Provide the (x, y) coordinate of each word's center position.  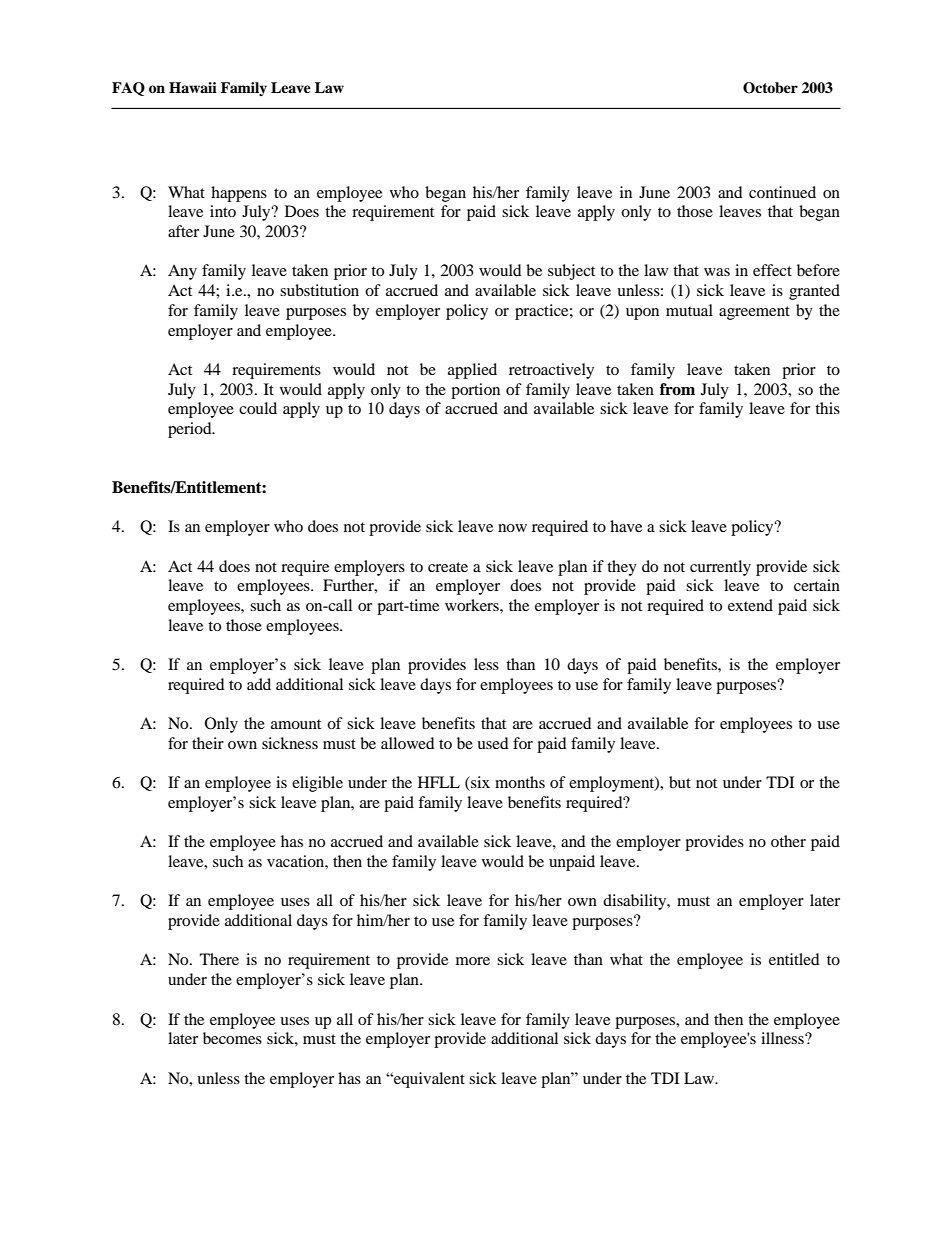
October (770, 88)
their (208, 743)
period (191, 430)
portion (475, 391)
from (677, 389)
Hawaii (193, 87)
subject (571, 272)
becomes (232, 1038)
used (493, 743)
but (680, 782)
